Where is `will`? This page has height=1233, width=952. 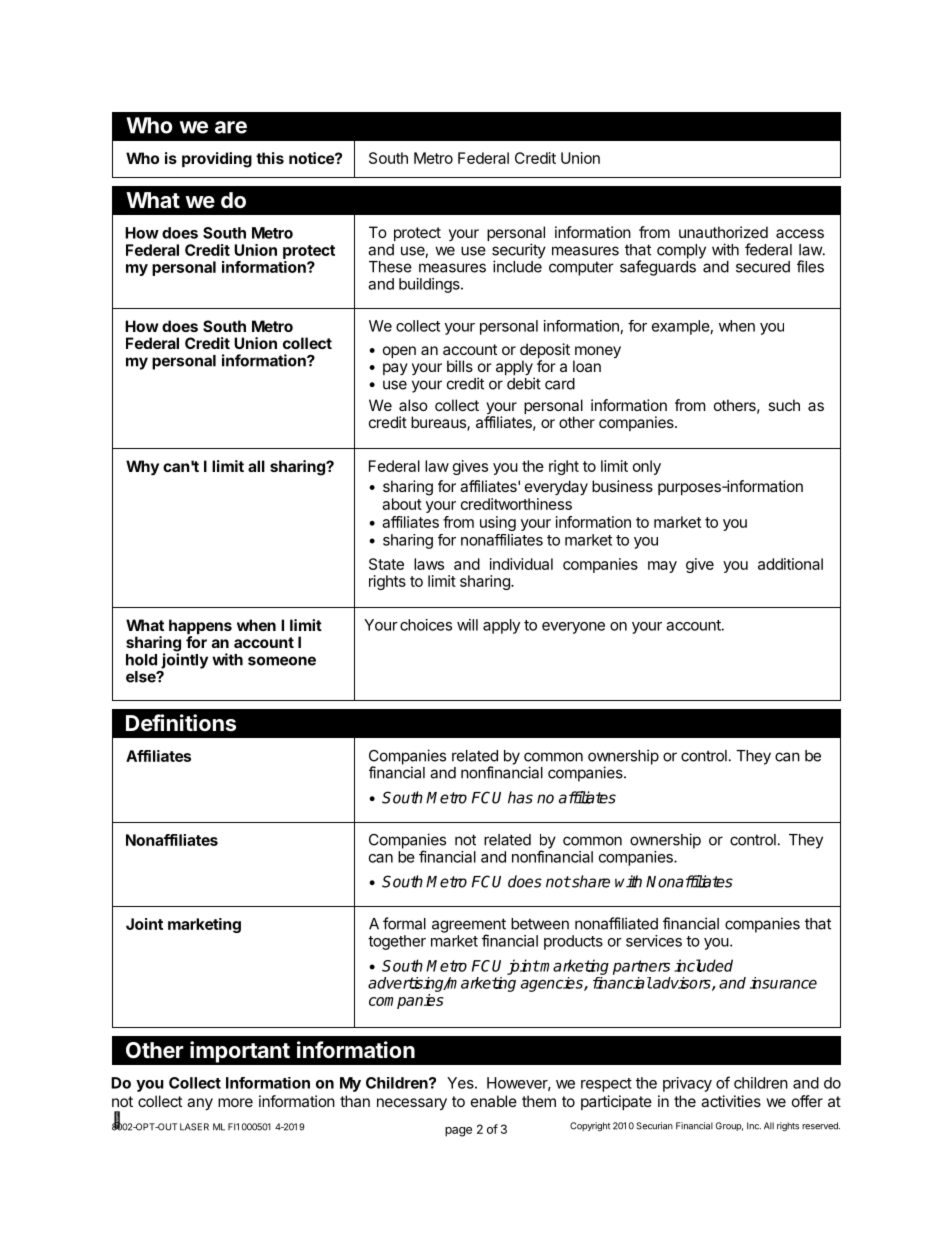
will is located at coordinates (467, 625).
